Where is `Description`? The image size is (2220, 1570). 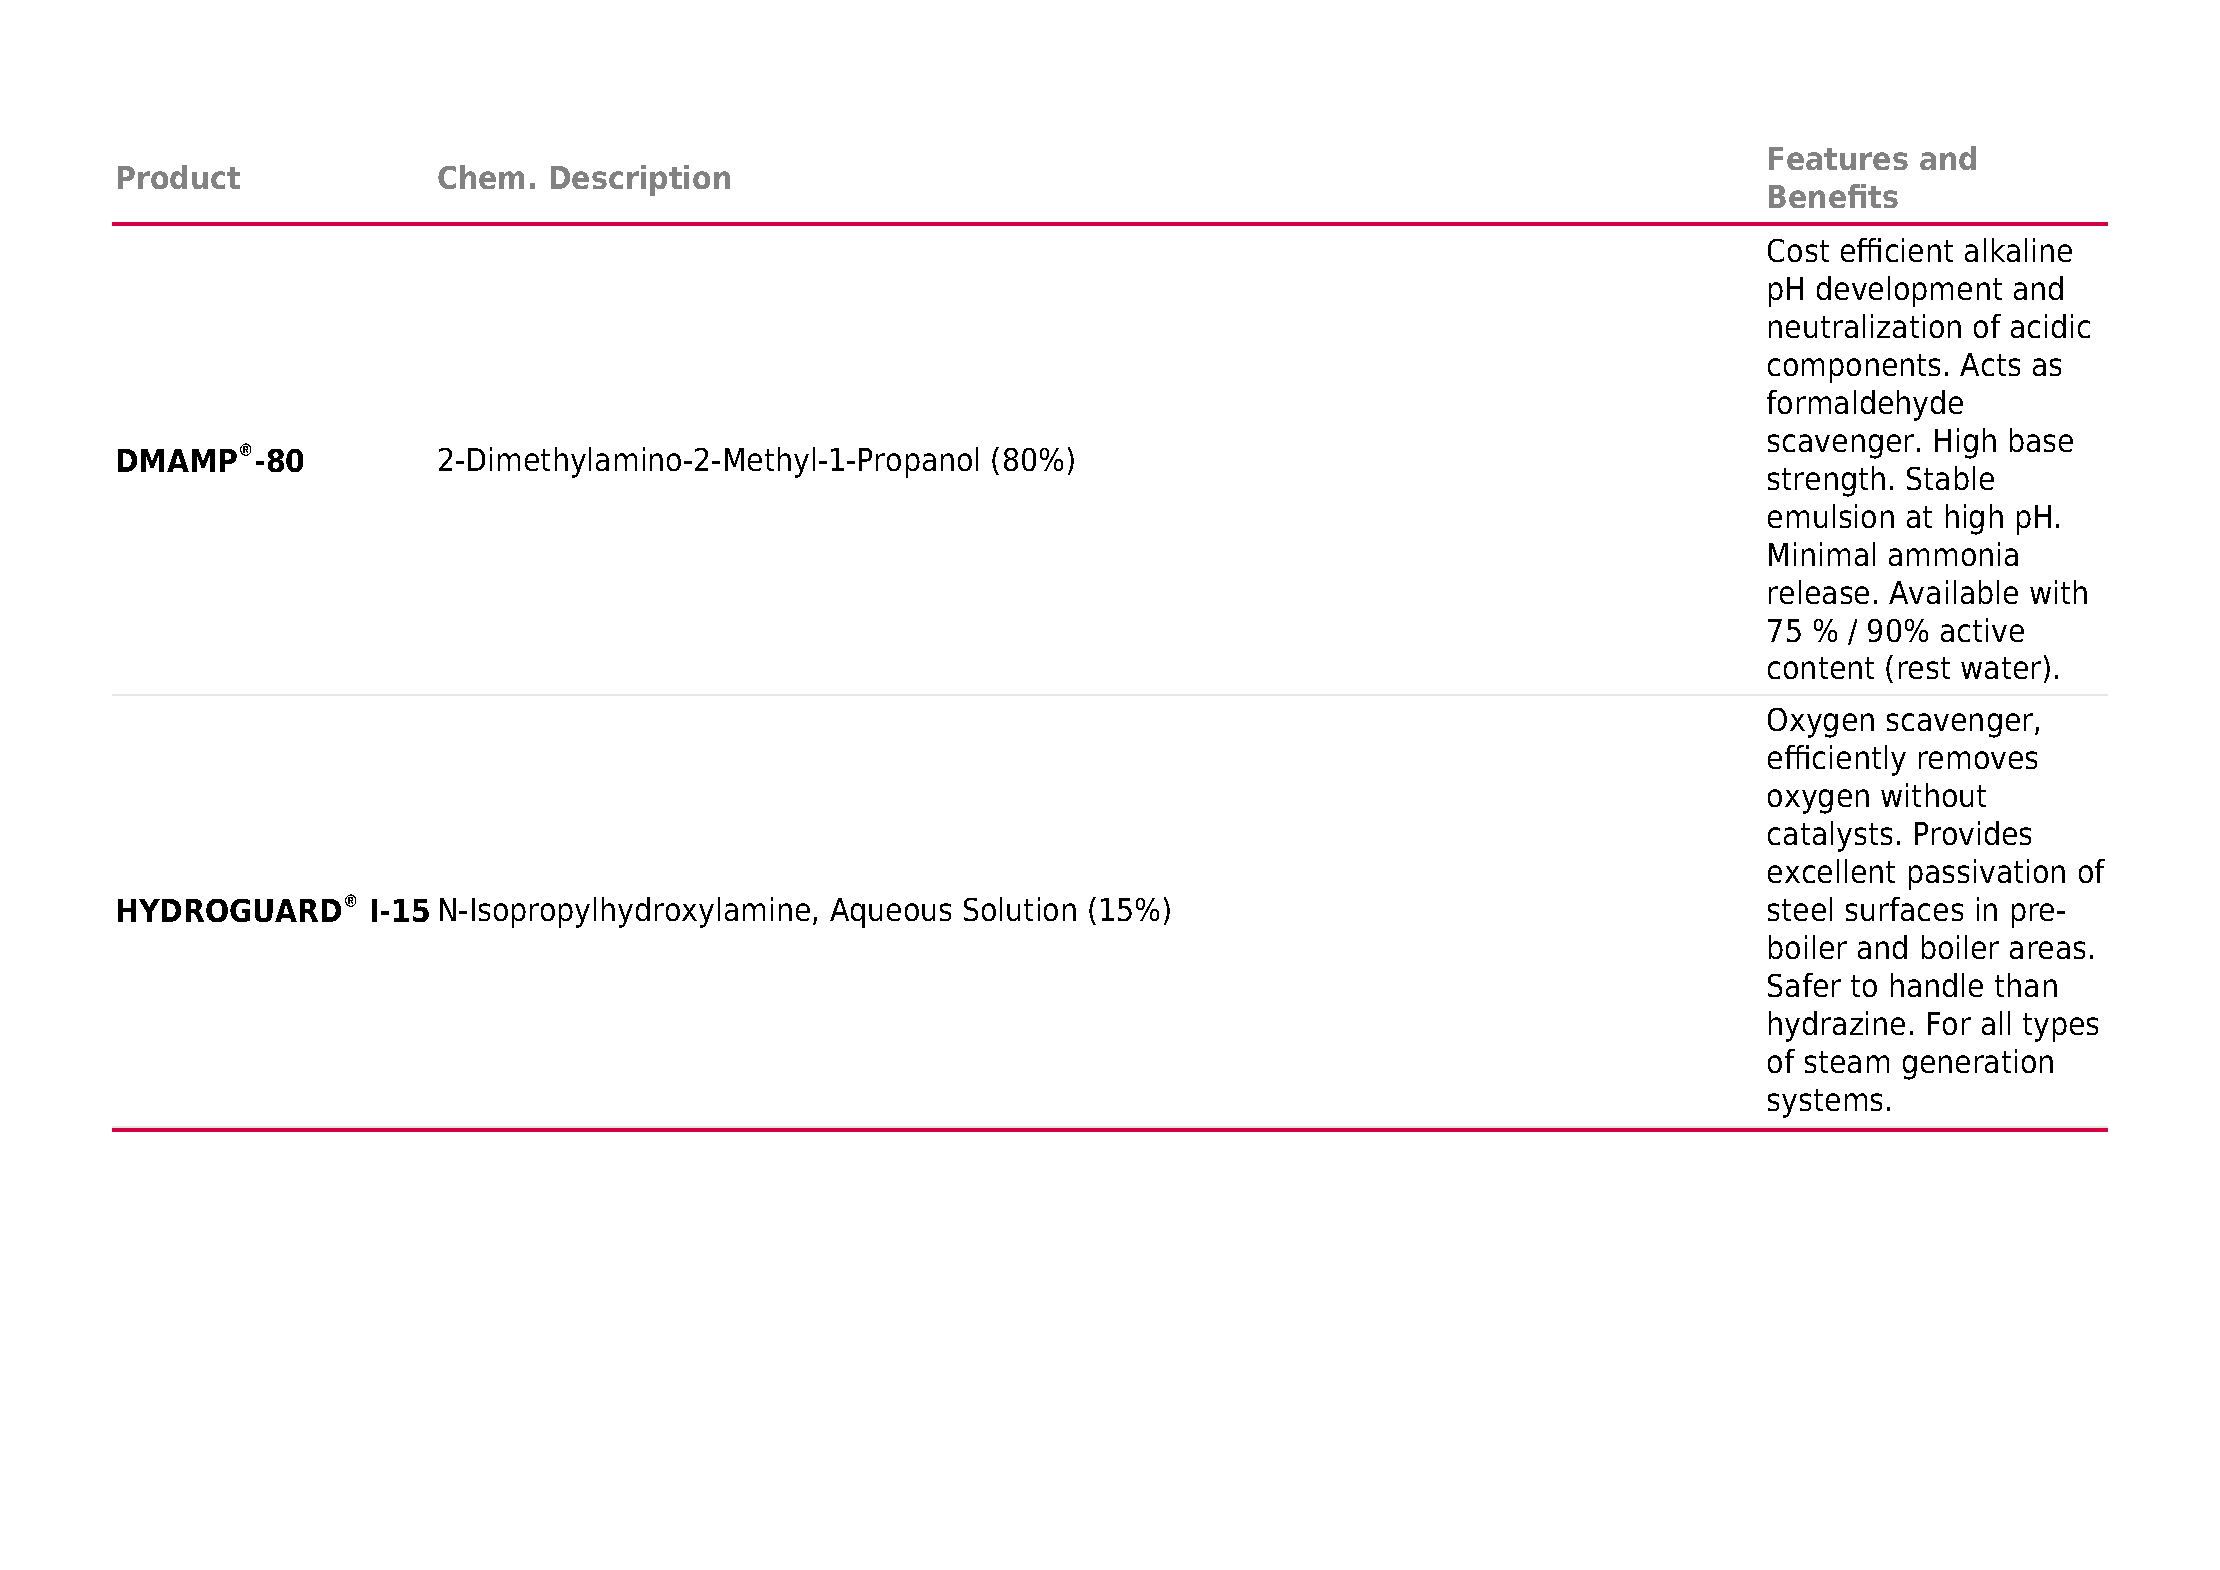
Description is located at coordinates (640, 180).
